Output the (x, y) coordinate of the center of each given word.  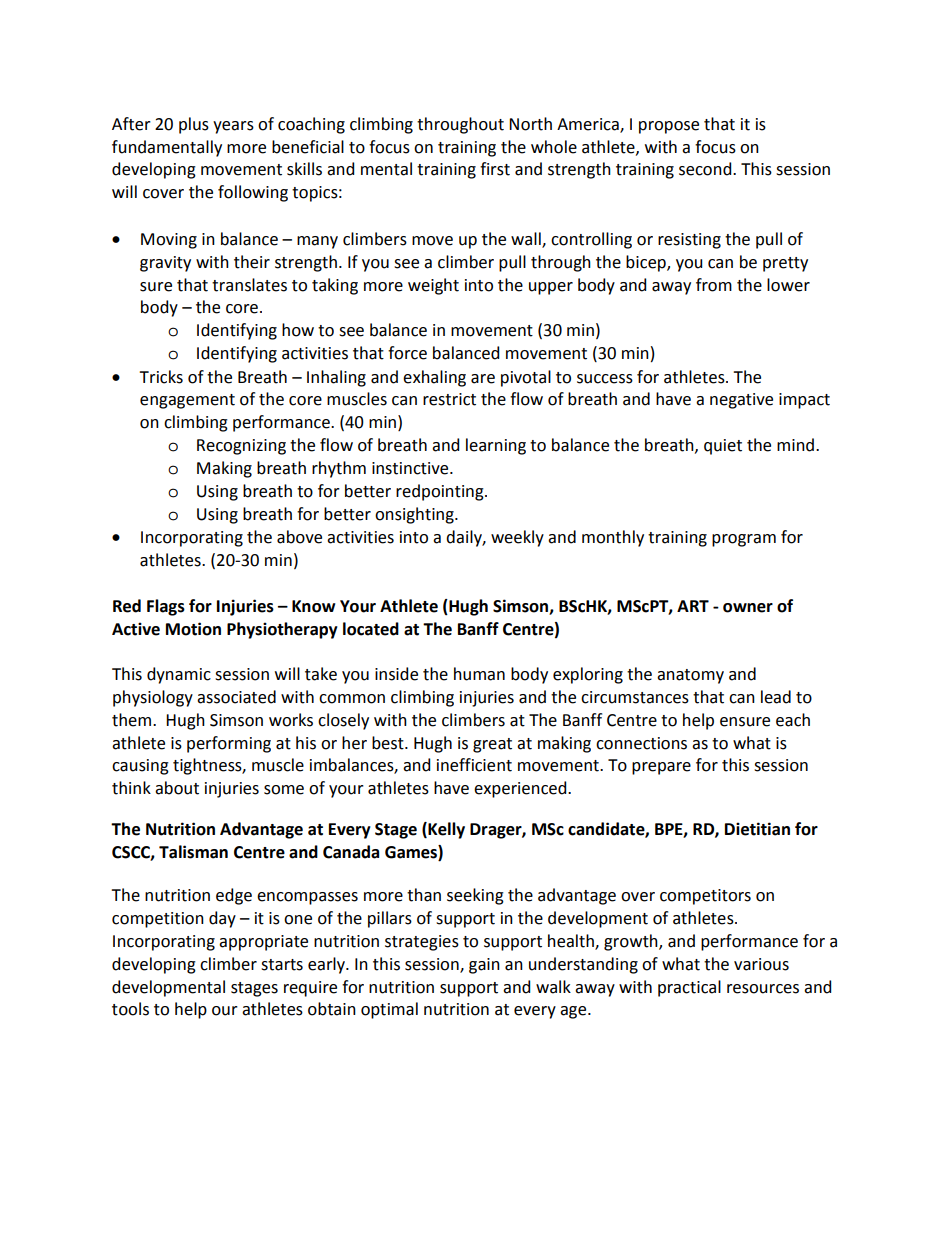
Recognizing (241, 447)
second (706, 169)
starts (282, 965)
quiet (723, 447)
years (233, 127)
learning (496, 446)
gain (484, 966)
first (495, 169)
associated (236, 697)
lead (776, 697)
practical (689, 988)
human (479, 674)
